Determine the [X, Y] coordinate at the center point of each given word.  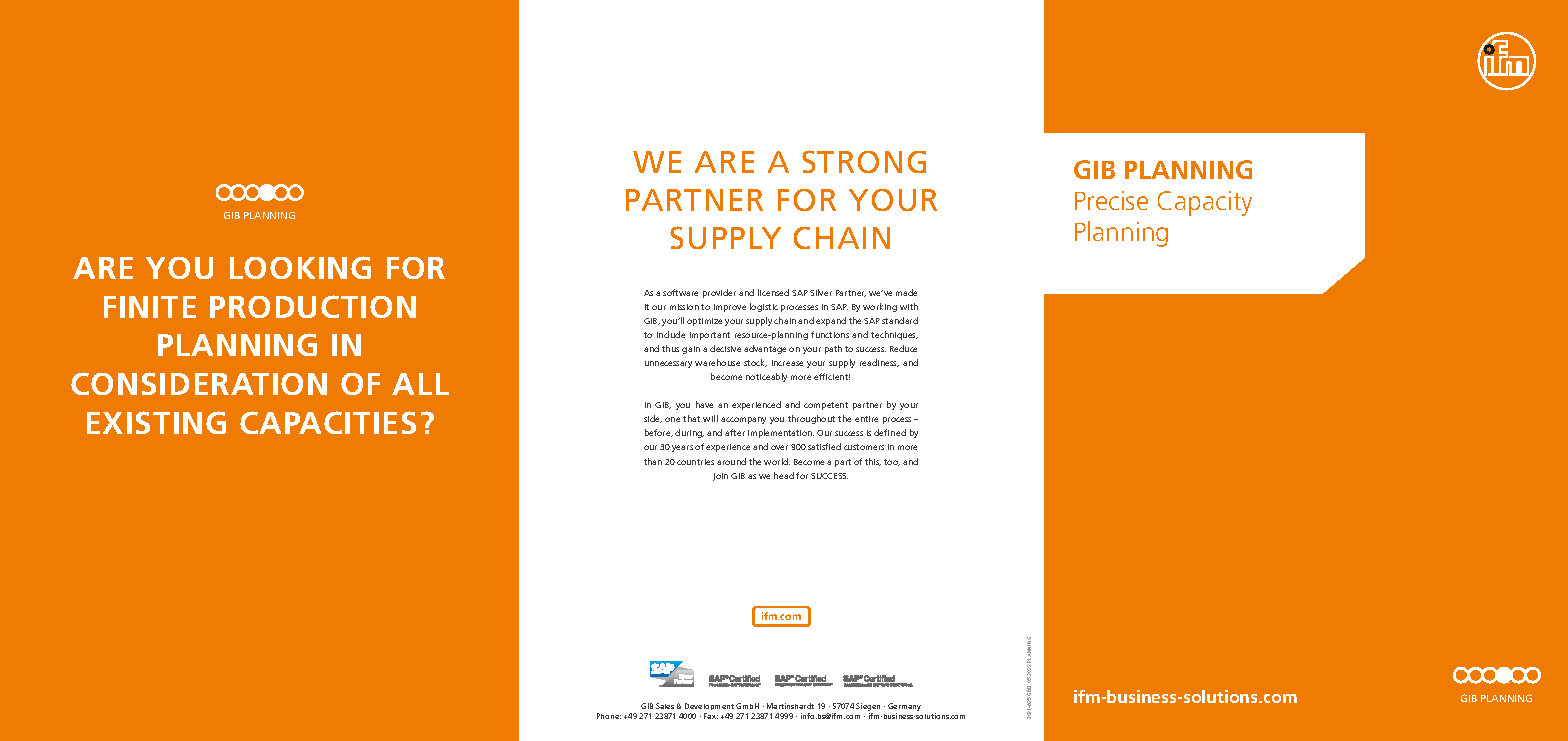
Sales [665, 706]
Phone [609, 716]
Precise [1111, 200]
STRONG [864, 161]
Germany [904, 707]
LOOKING [300, 267]
